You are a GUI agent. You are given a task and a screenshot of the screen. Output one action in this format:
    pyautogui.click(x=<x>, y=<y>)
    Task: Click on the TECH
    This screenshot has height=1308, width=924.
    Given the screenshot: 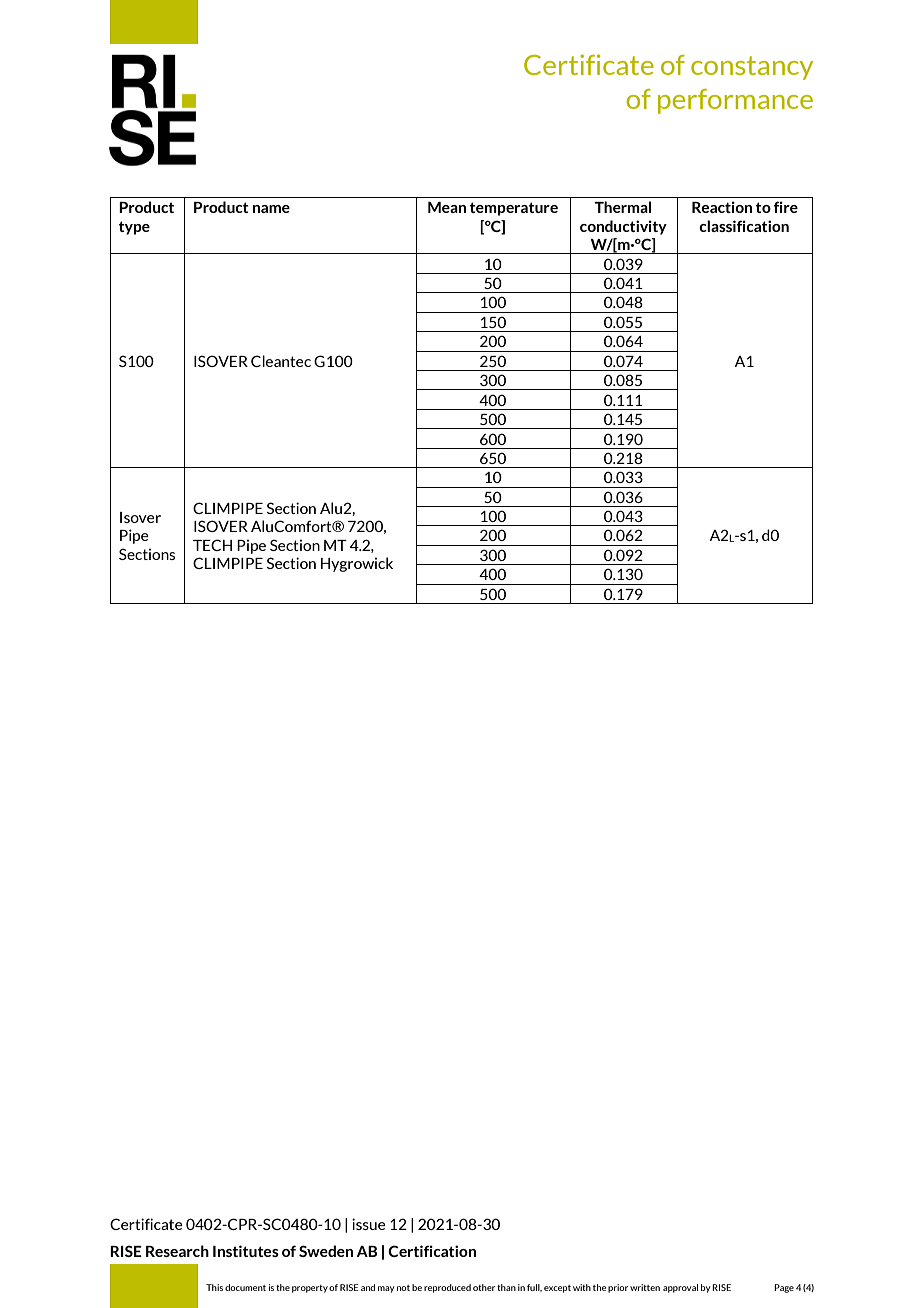 What is the action you would take?
    pyautogui.click(x=212, y=545)
